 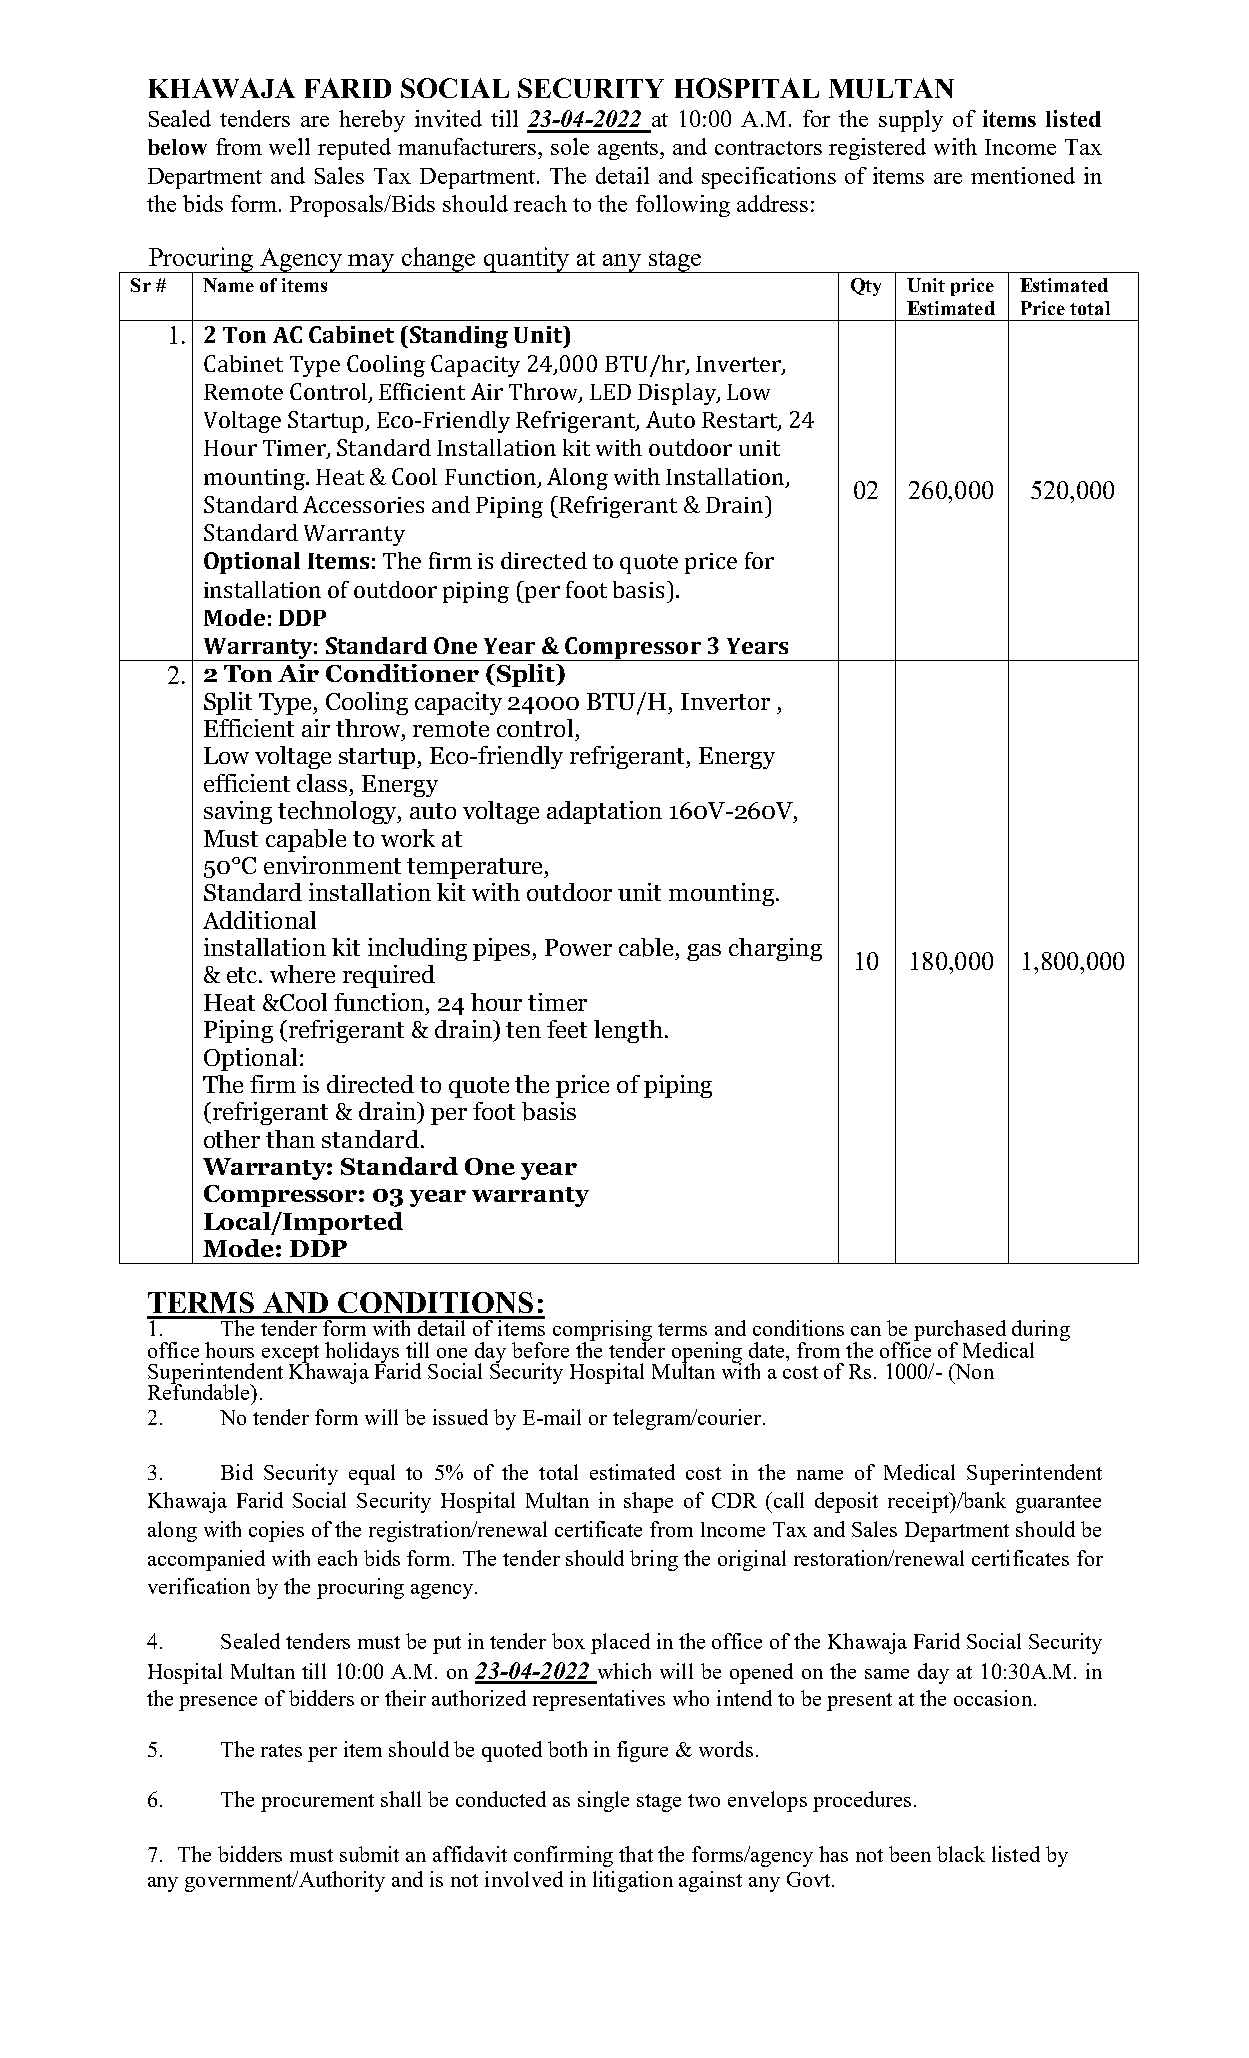 What do you see at coordinates (317, 1803) in the screenshot?
I see `procurement` at bounding box center [317, 1803].
